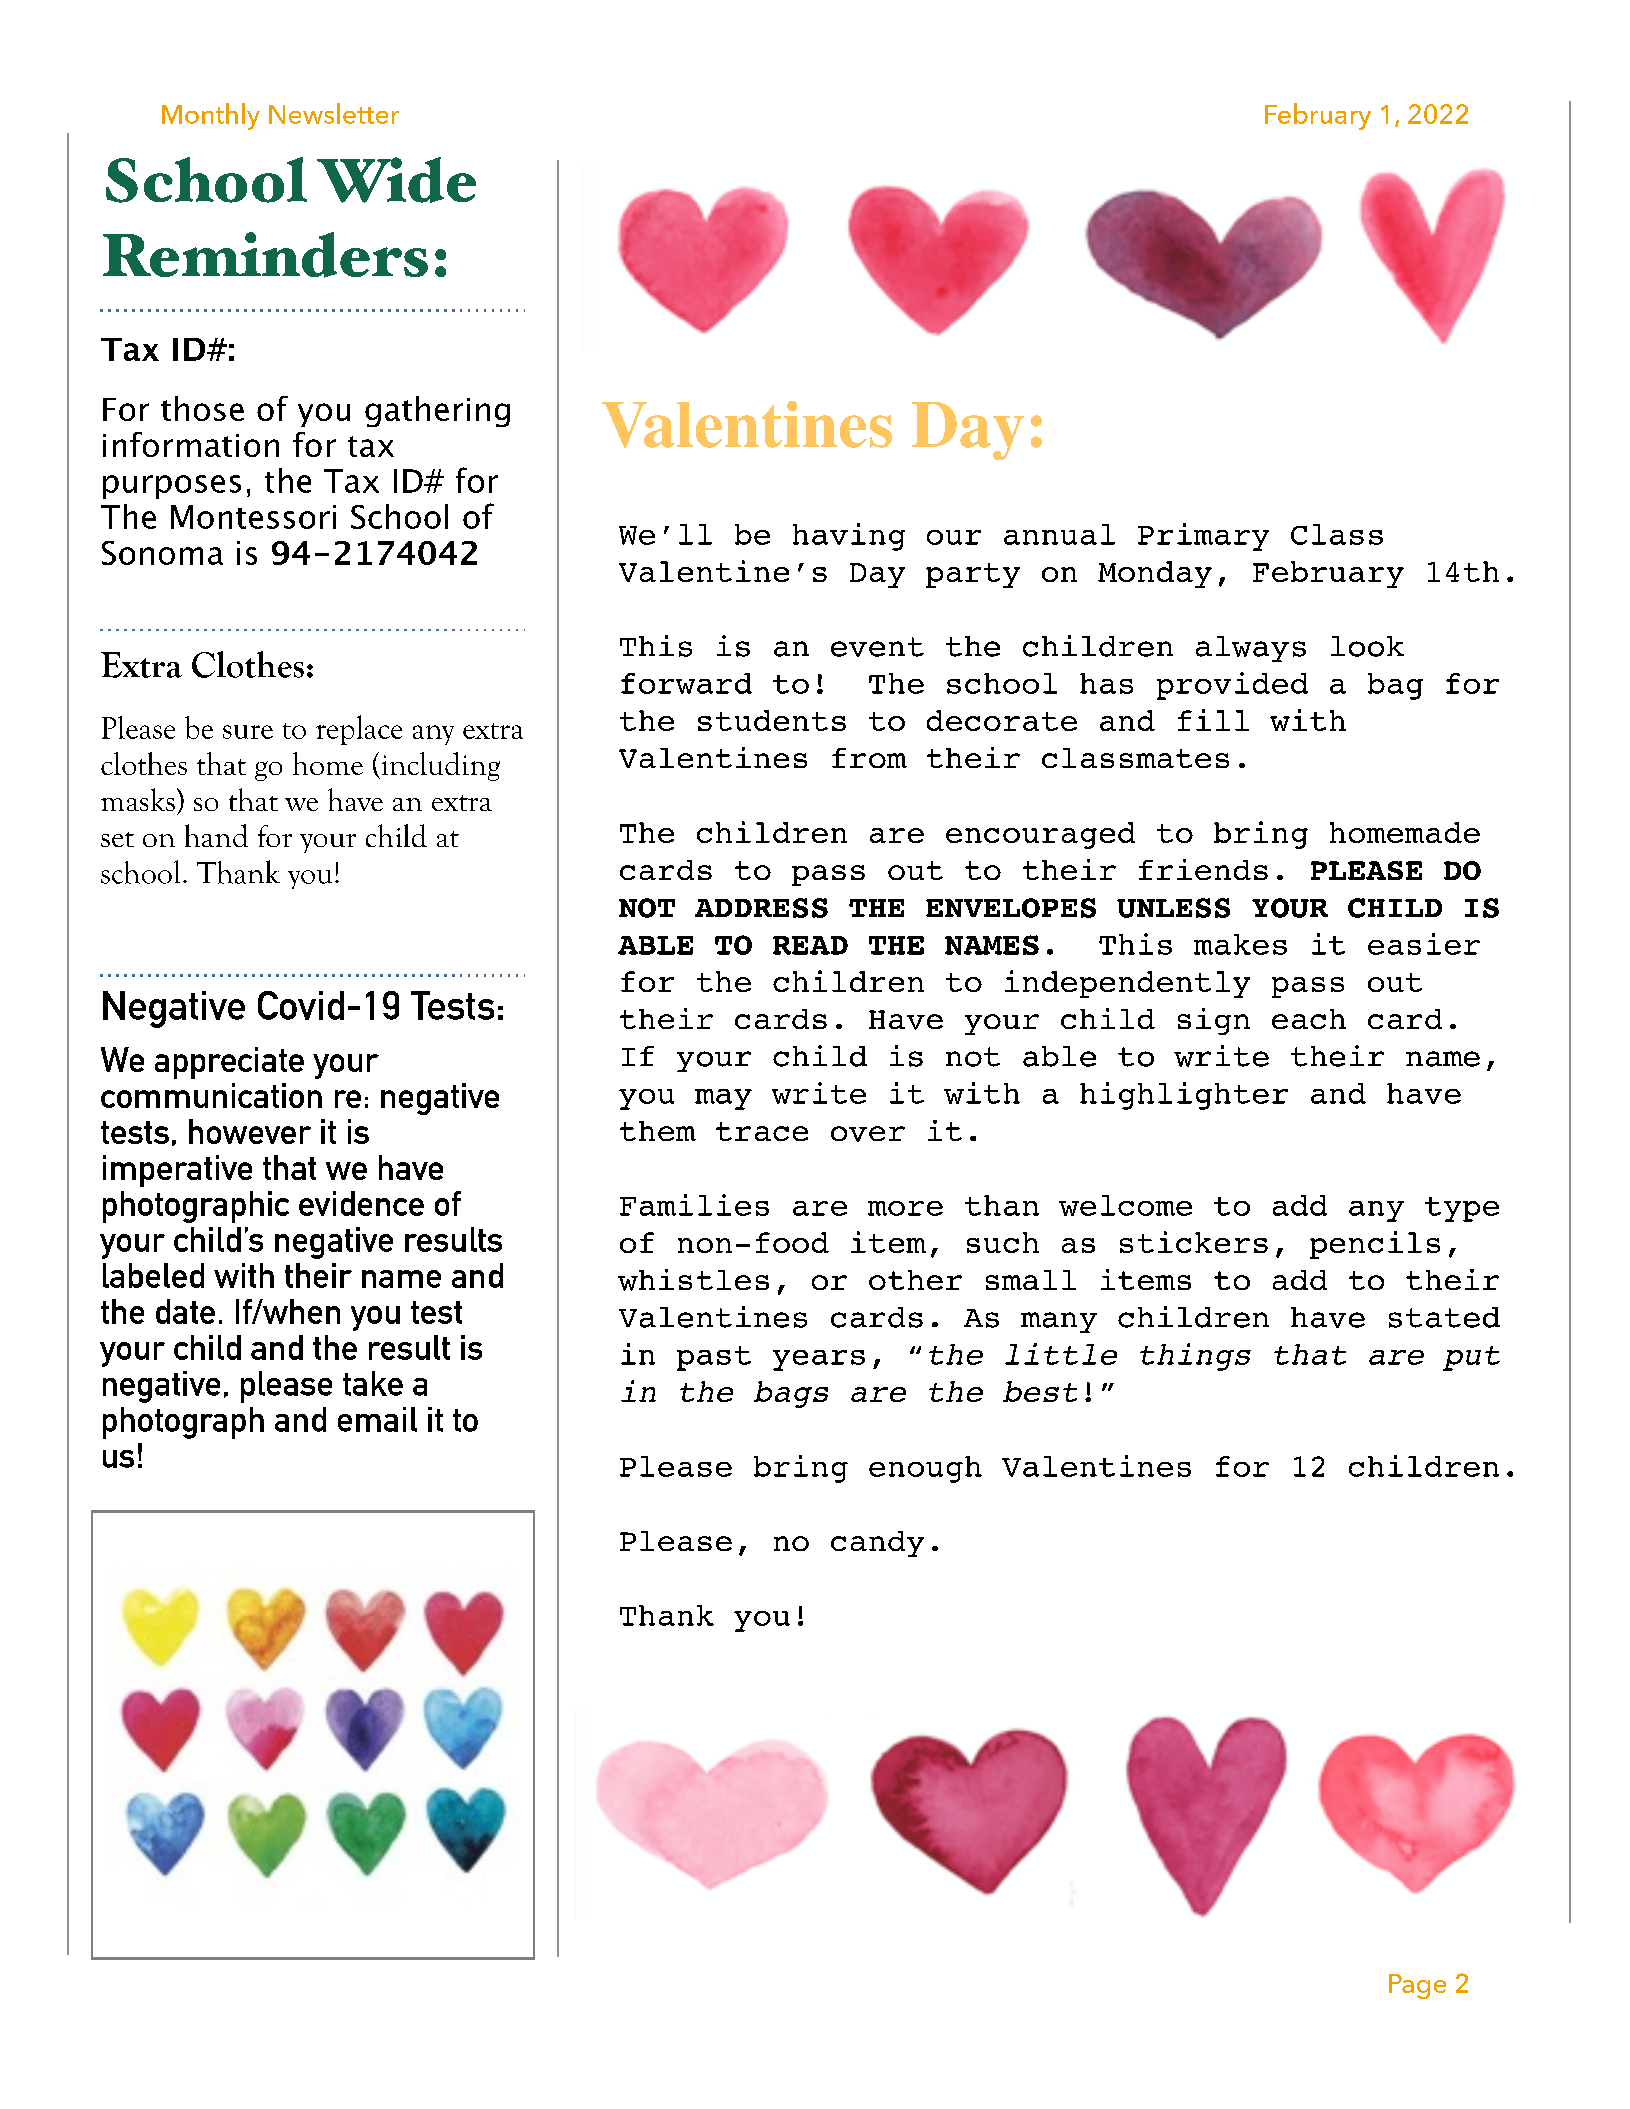  Describe the element at coordinates (185, 1311) in the screenshot. I see `date` at that location.
